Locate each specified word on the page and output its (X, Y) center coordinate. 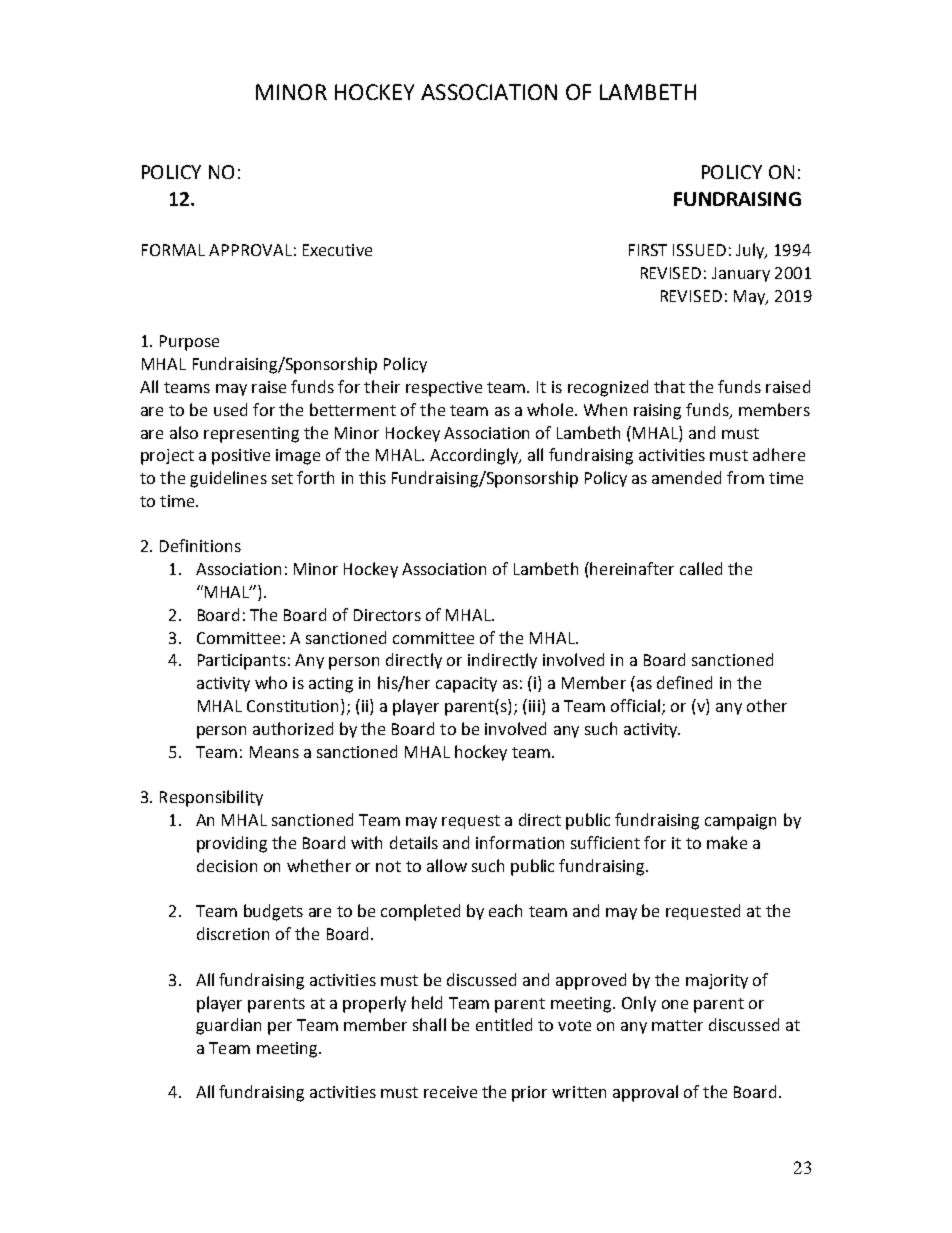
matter (677, 1025)
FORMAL (173, 250)
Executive (337, 250)
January (741, 274)
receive (450, 1092)
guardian (228, 1026)
